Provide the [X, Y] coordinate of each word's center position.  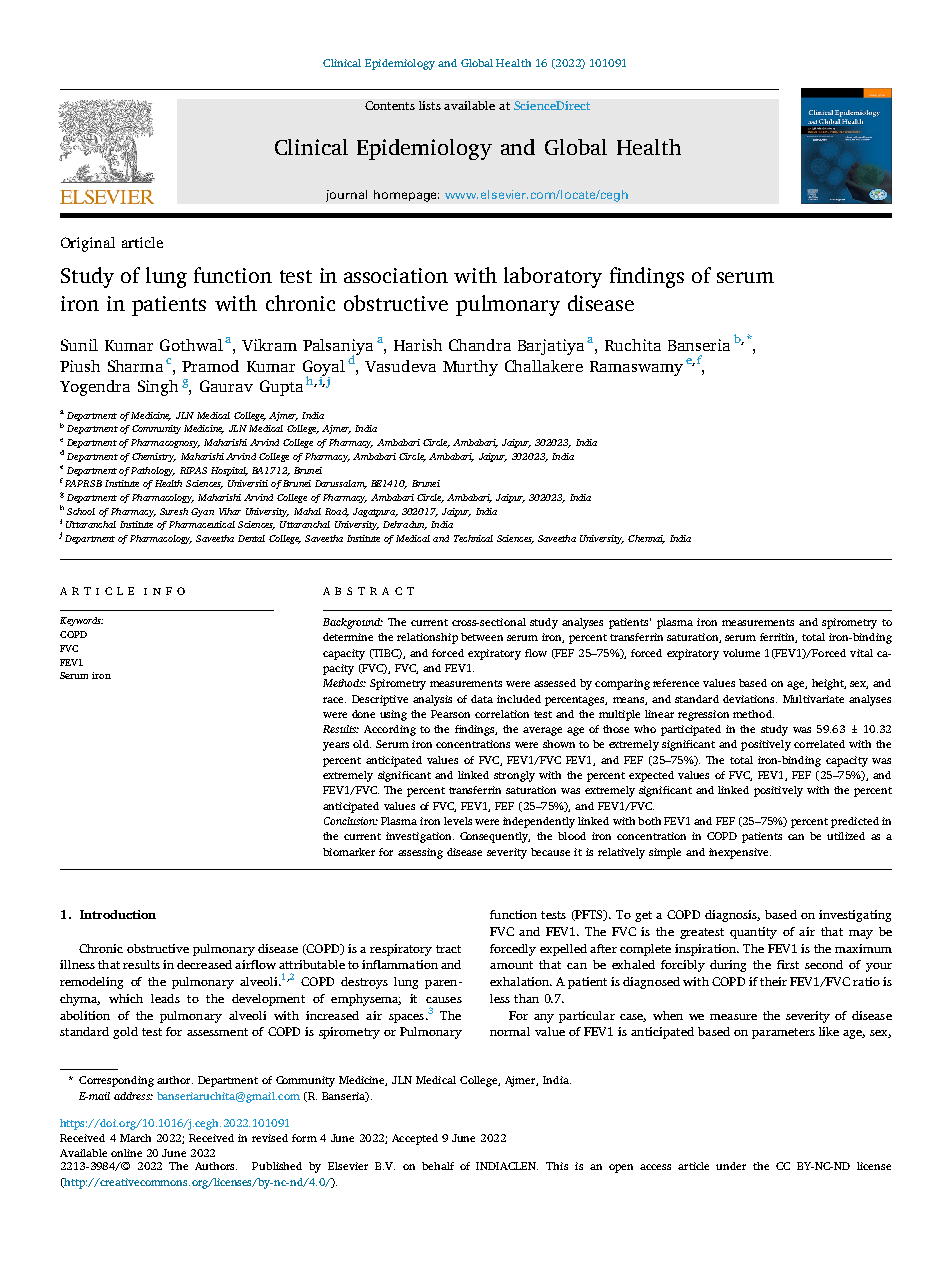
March [135, 1138]
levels [458, 821]
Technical [473, 538]
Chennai [646, 539]
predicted [855, 822]
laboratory [553, 277]
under [731, 1166]
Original [88, 244]
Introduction [118, 914]
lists [430, 105]
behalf [438, 1166]
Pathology [153, 471]
